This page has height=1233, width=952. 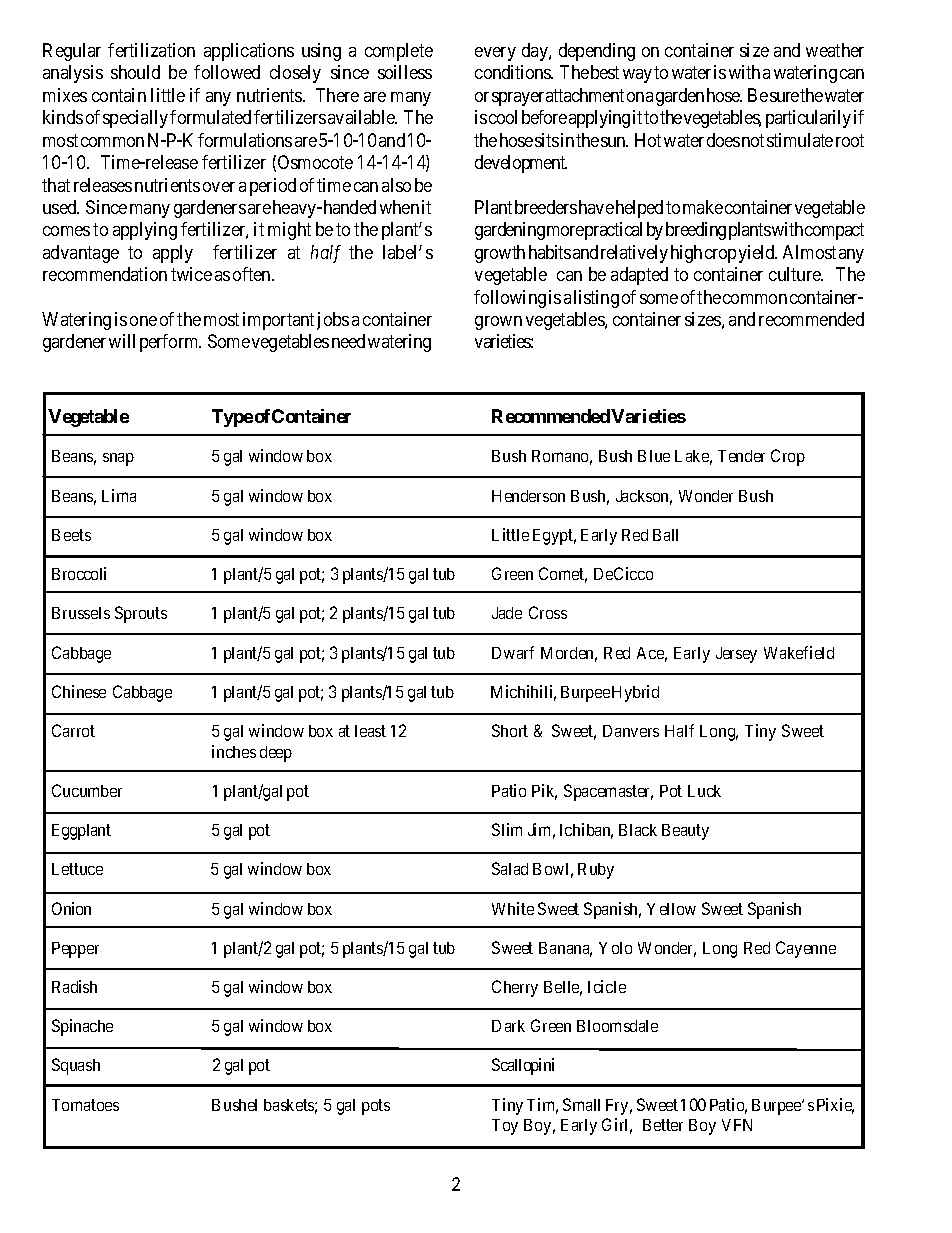 I want to click on inches, so click(x=234, y=751).
